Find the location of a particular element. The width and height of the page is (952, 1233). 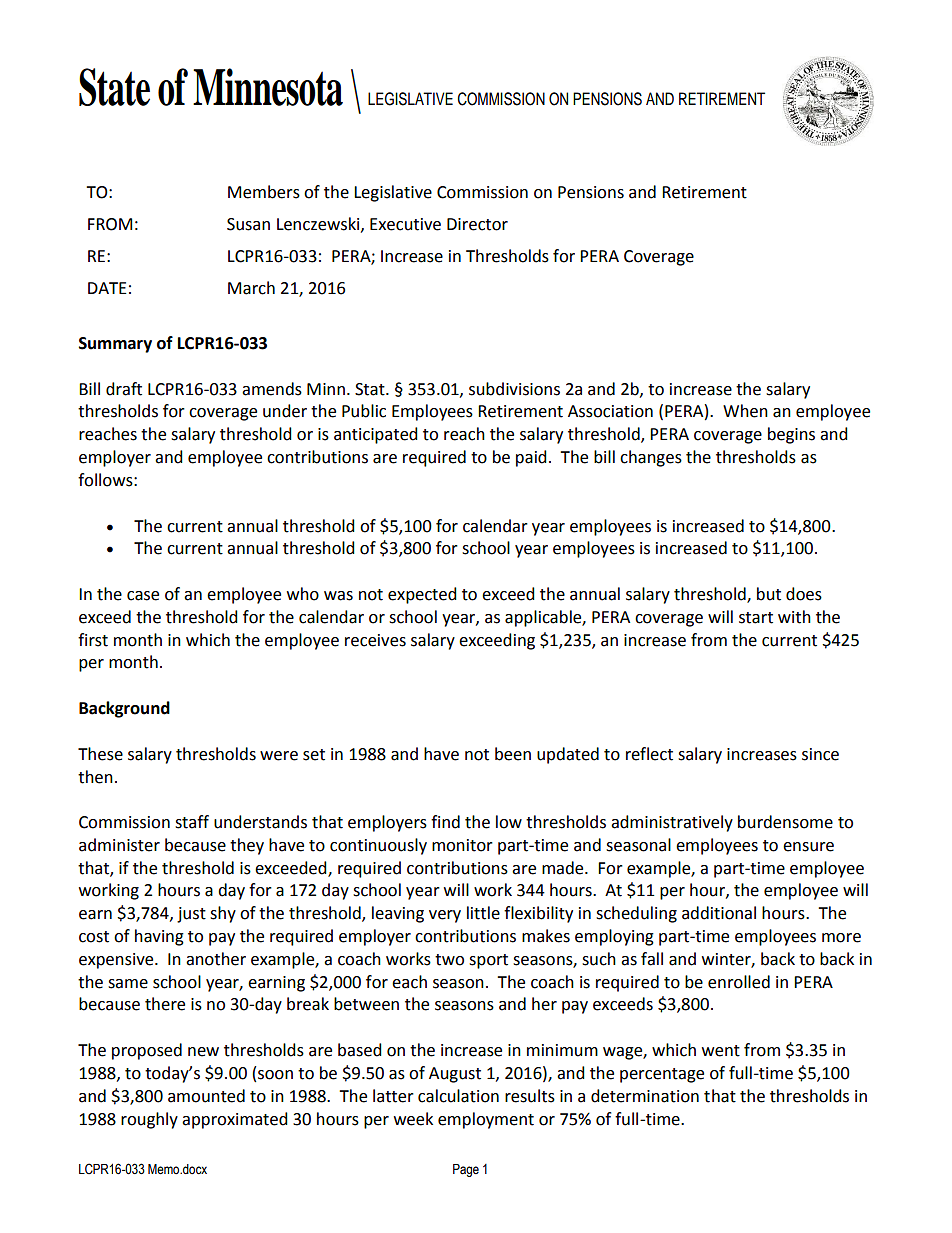

roughly is located at coordinates (149, 1120).
